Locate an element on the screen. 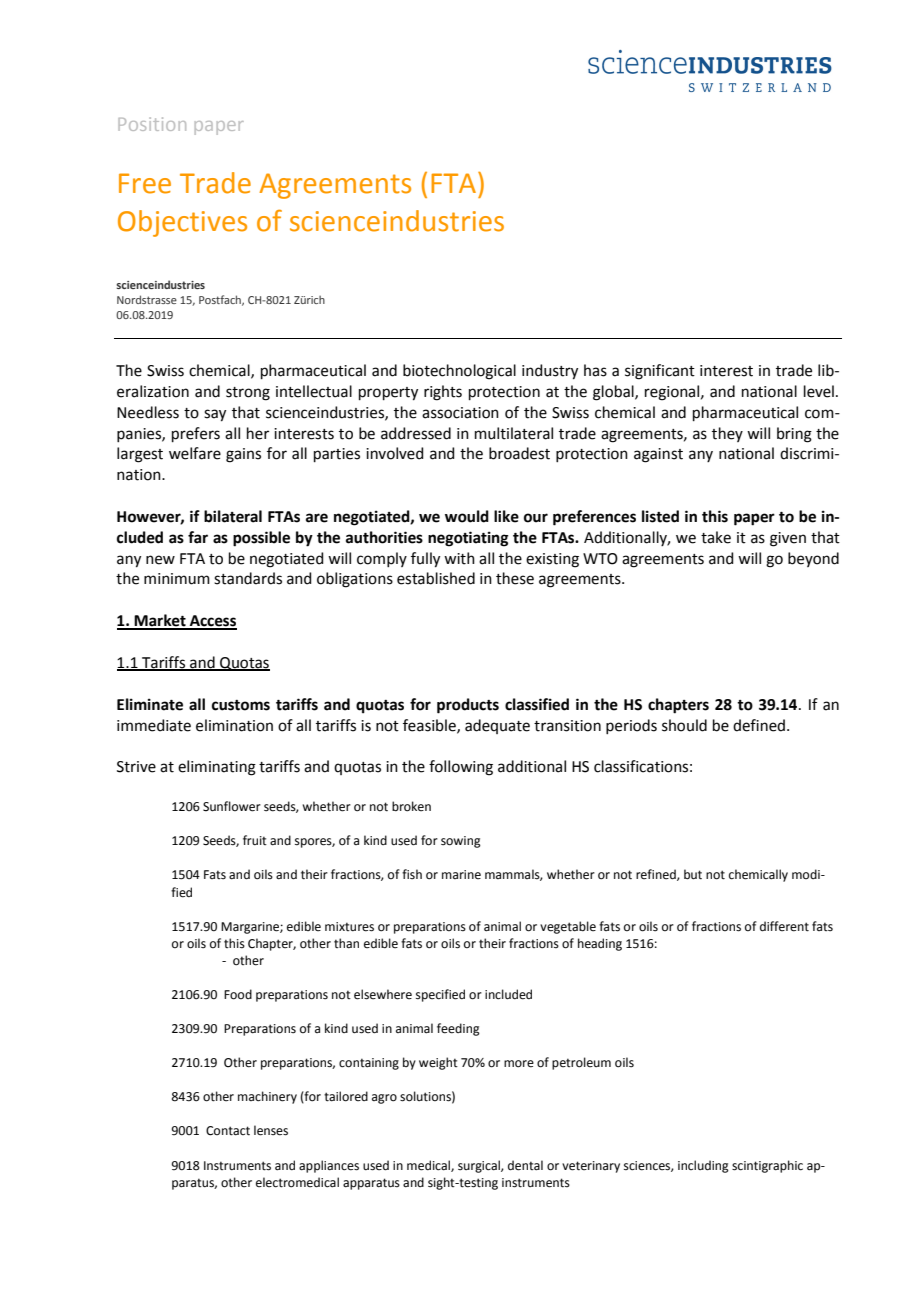 The height and width of the screenshot is (1308, 924). association is located at coordinates (460, 413).
